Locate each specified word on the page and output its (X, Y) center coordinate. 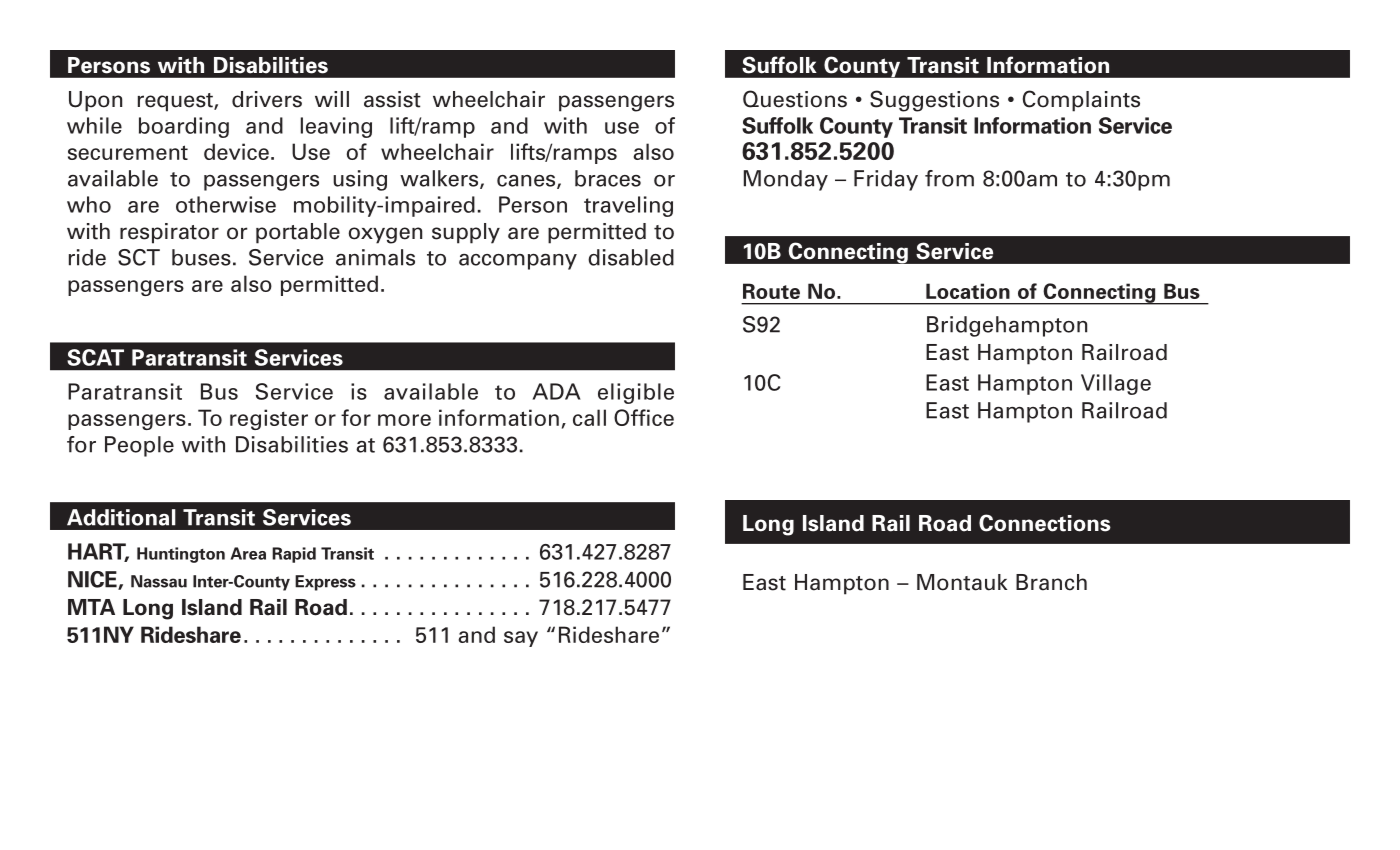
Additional (121, 517)
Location (968, 291)
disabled (631, 257)
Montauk (962, 582)
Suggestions (934, 101)
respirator (169, 233)
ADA (556, 391)
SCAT (95, 357)
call (589, 417)
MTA (91, 607)
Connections (1045, 523)
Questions (795, 99)
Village (1116, 384)
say (521, 639)
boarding (184, 127)
